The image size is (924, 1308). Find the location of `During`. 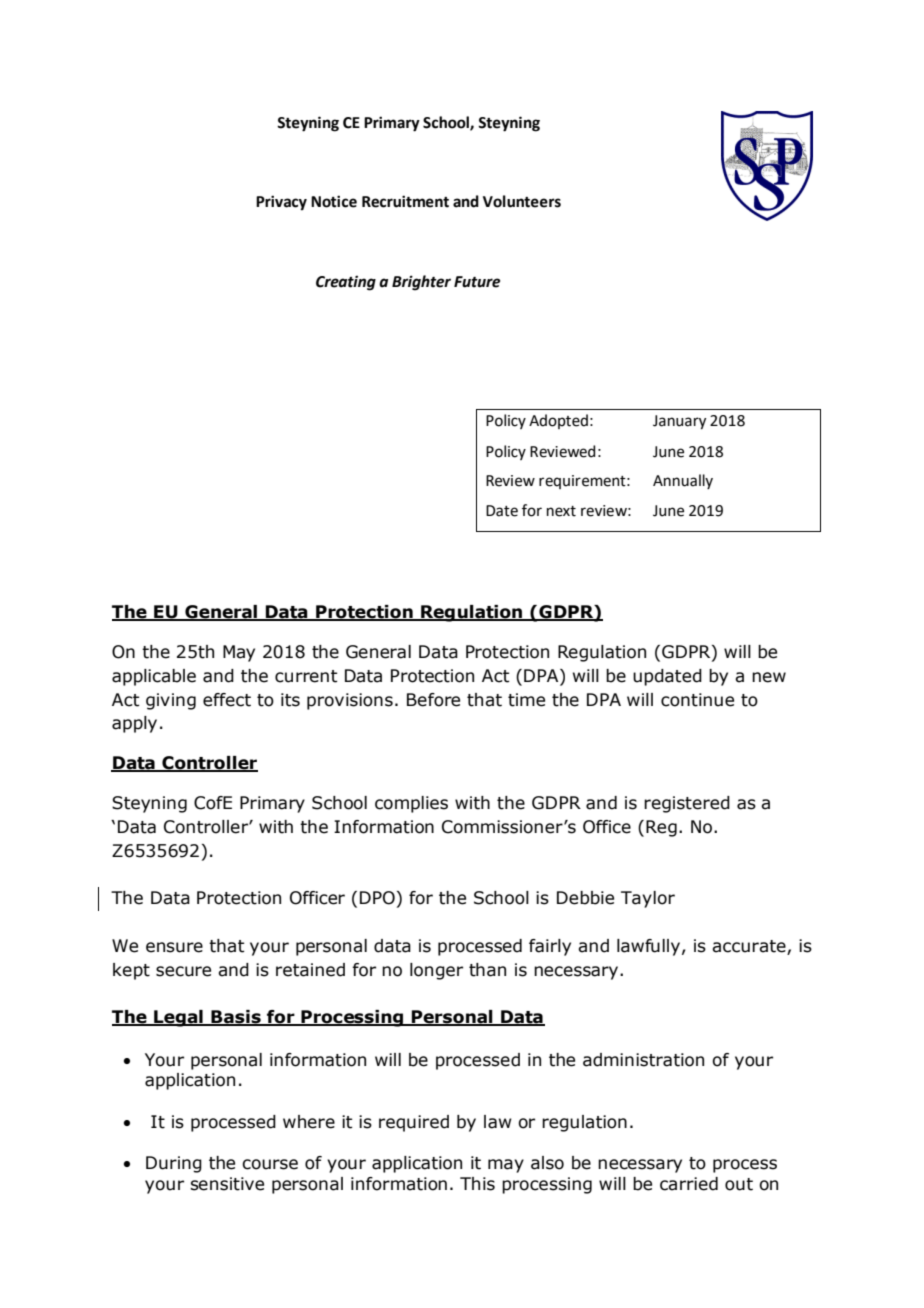

During is located at coordinates (174, 1164).
